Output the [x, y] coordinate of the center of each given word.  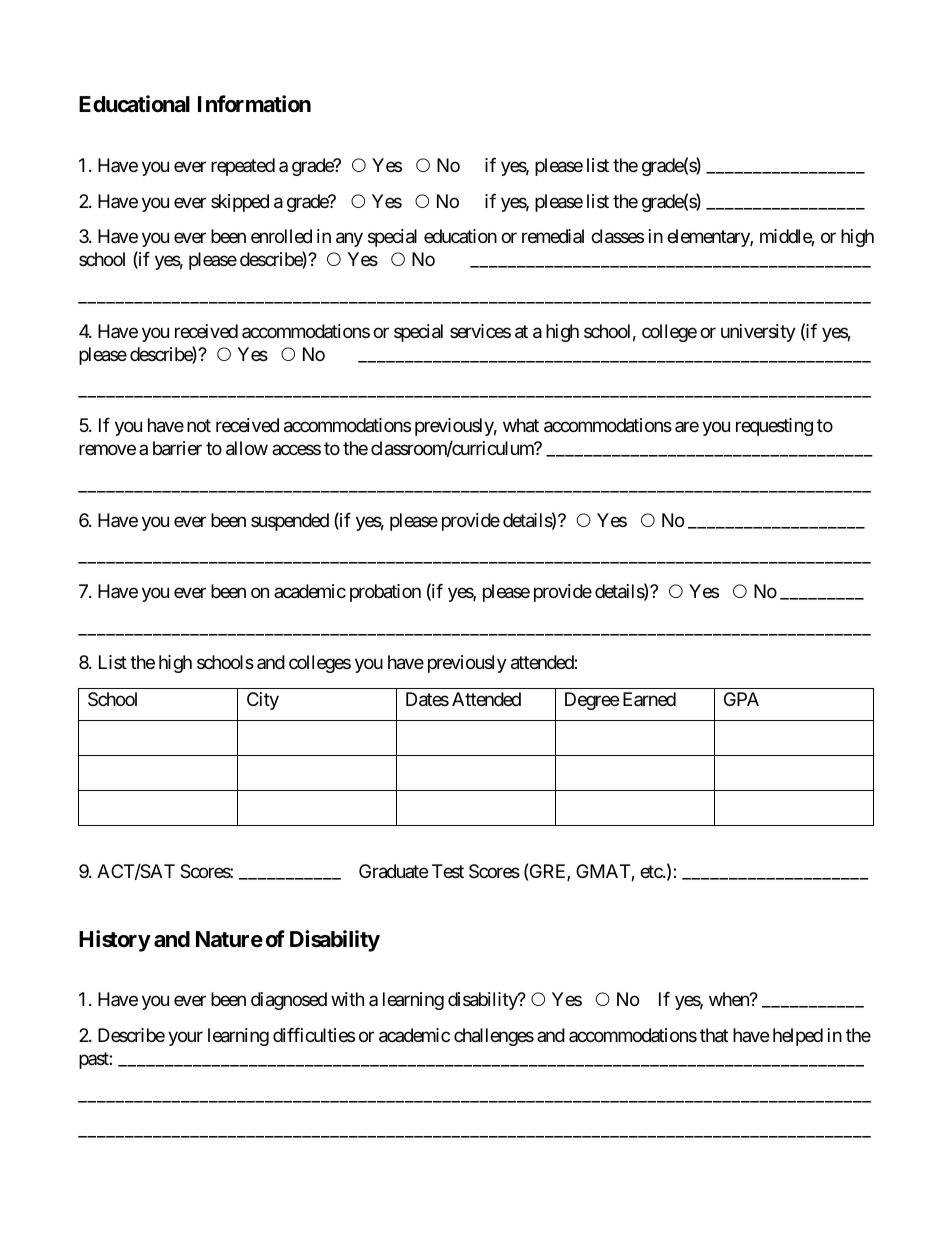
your [185, 1038]
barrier [177, 448]
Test [448, 871]
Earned [649, 699]
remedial [553, 236]
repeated [243, 167]
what [521, 425]
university [758, 333]
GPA [741, 699]
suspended [290, 522]
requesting [774, 427]
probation [385, 593]
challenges [494, 1037]
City [263, 701]
